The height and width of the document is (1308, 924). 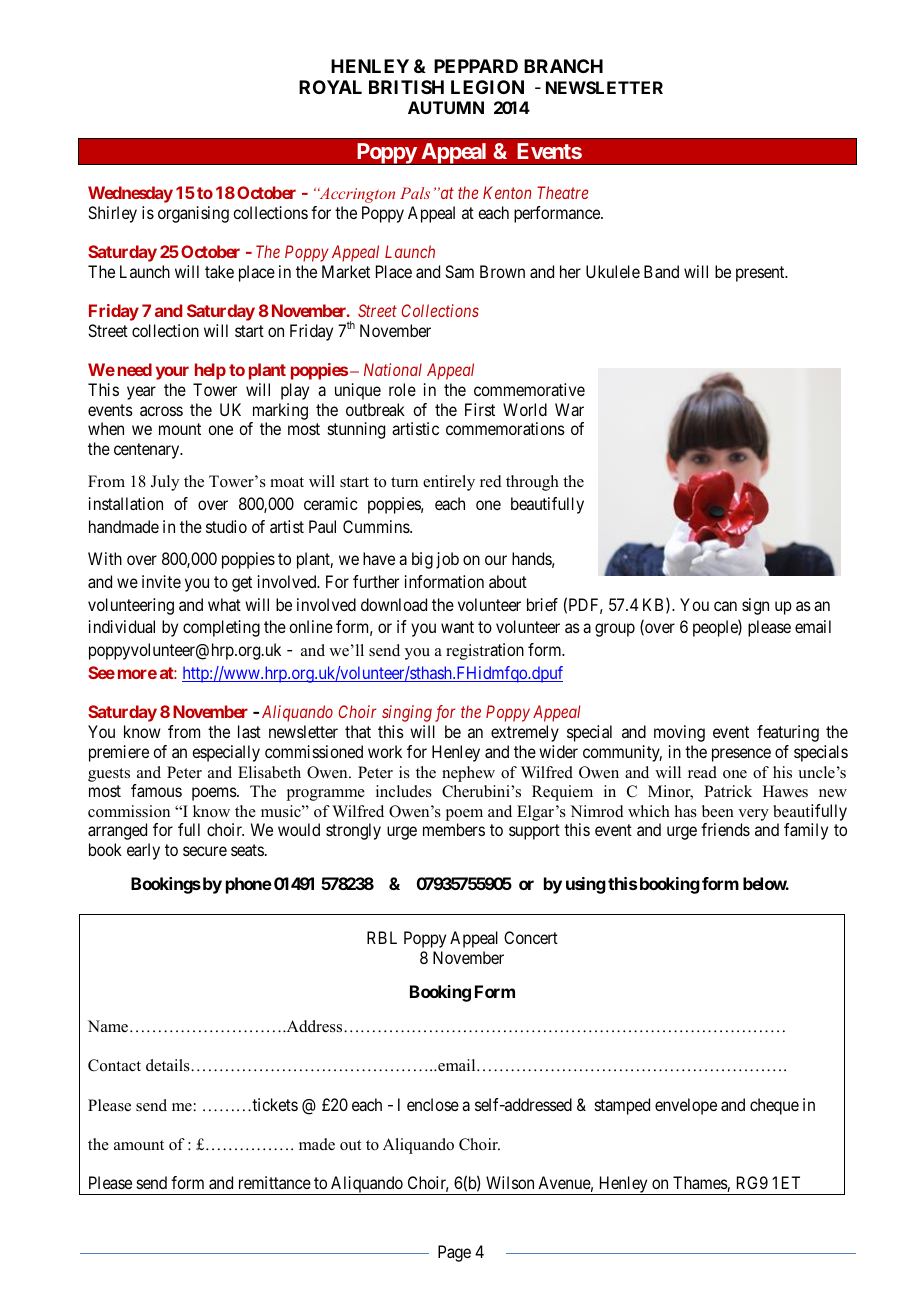 What do you see at coordinates (774, 1106) in the document?
I see `cheque` at bounding box center [774, 1106].
